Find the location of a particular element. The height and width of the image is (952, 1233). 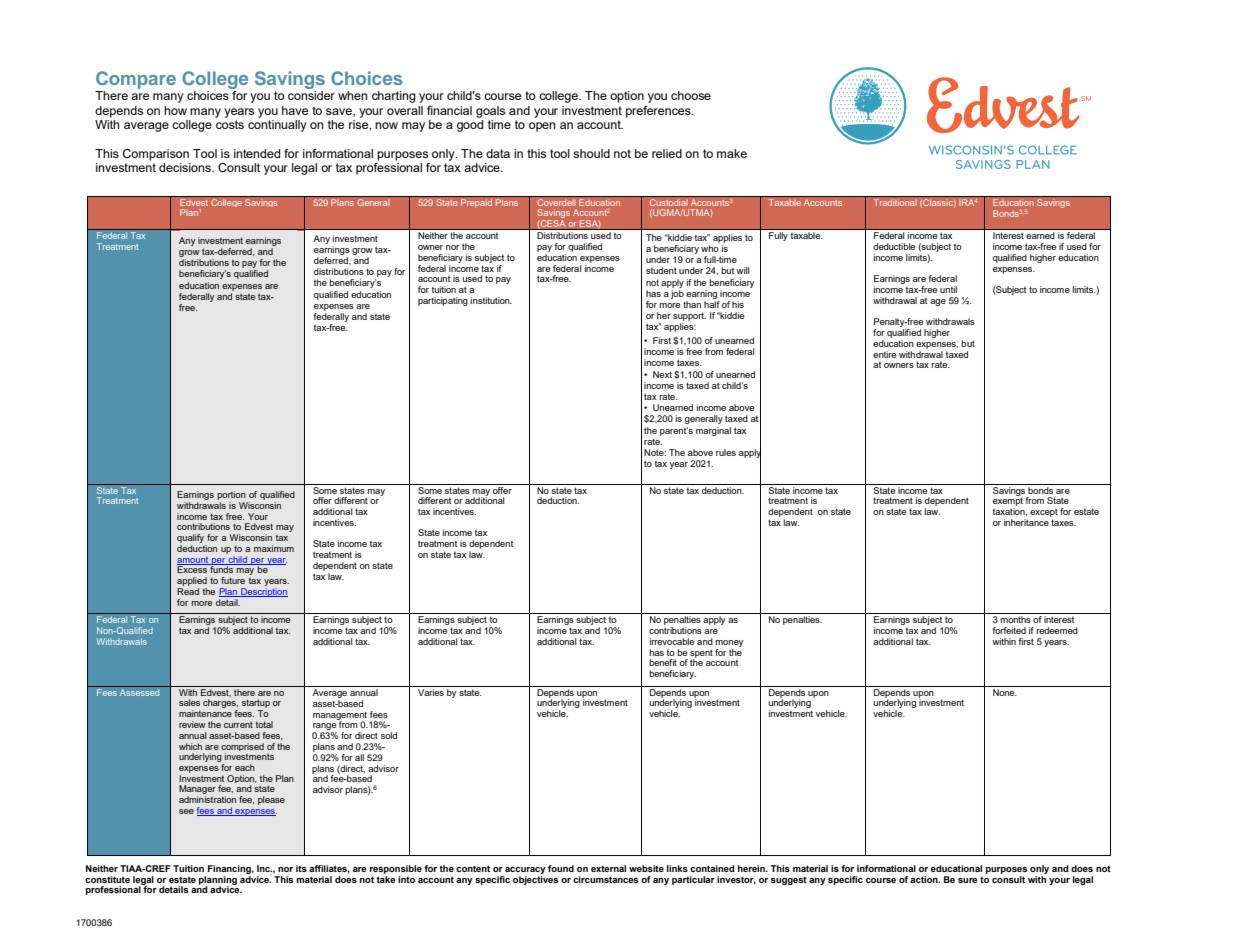

found is located at coordinates (561, 868).
